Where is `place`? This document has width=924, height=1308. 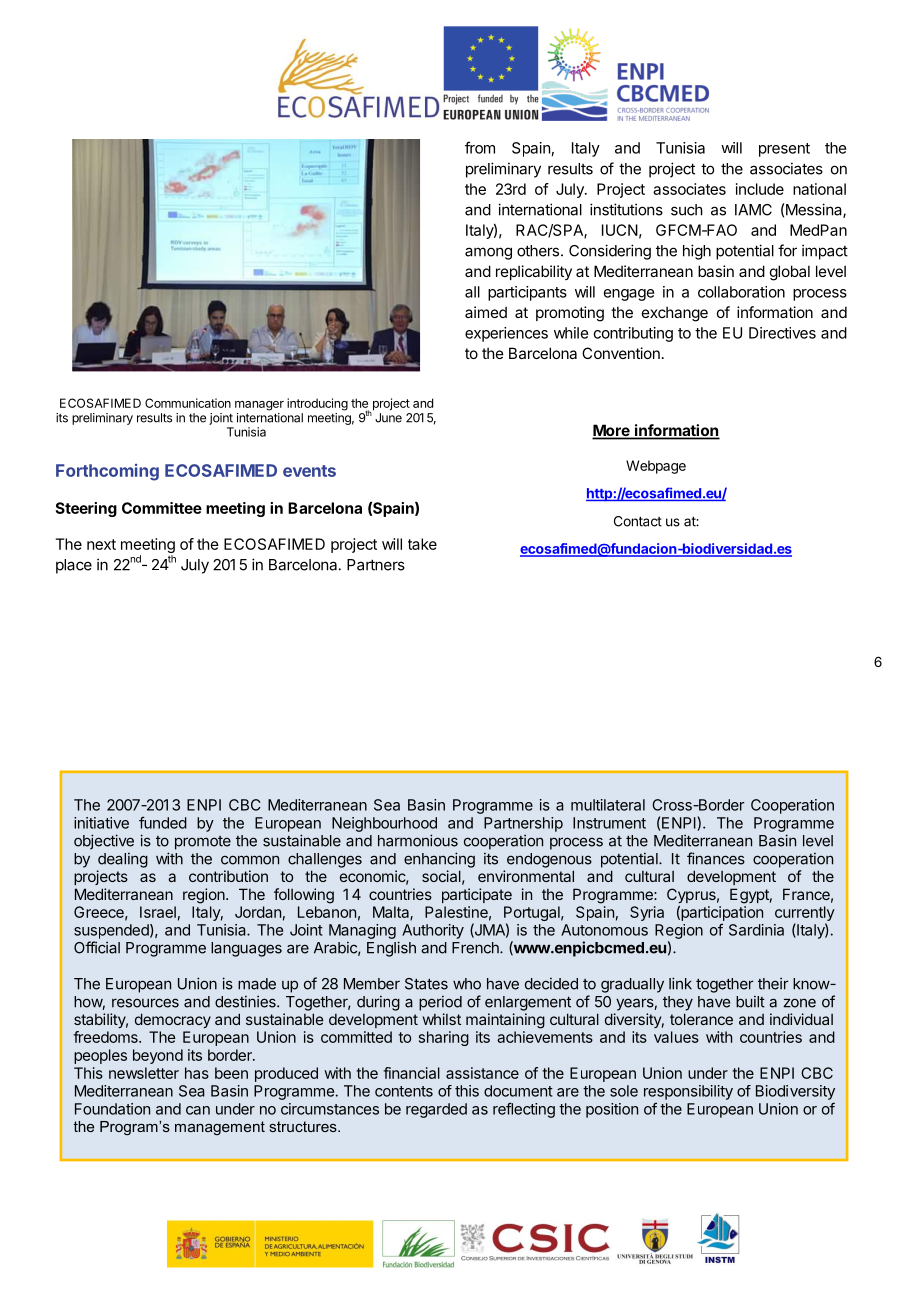 place is located at coordinates (74, 566).
